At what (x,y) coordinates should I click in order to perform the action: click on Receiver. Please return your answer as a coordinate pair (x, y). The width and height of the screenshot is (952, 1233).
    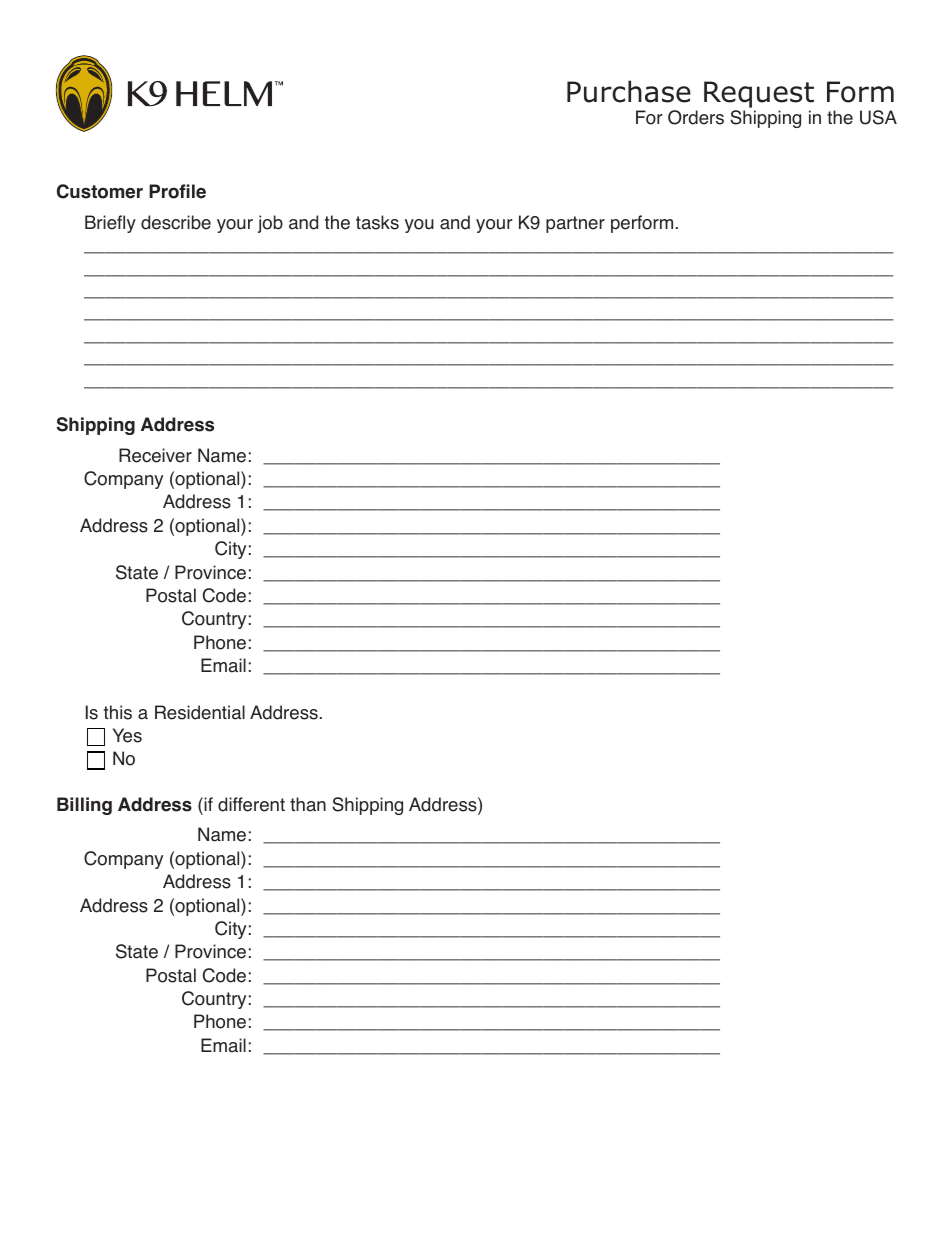
    Looking at the image, I should click on (155, 455).
